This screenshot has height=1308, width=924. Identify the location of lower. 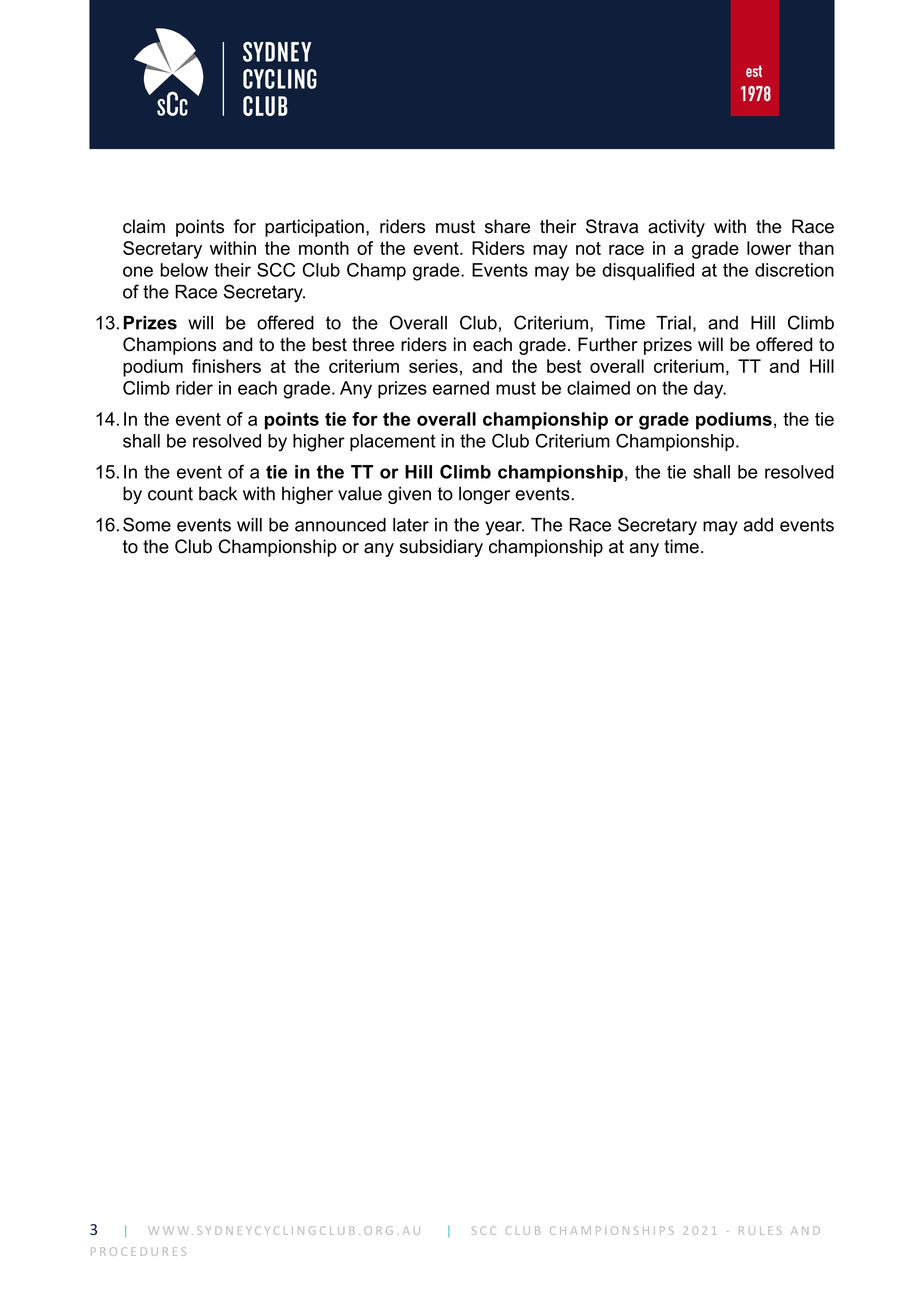
(769, 248).
